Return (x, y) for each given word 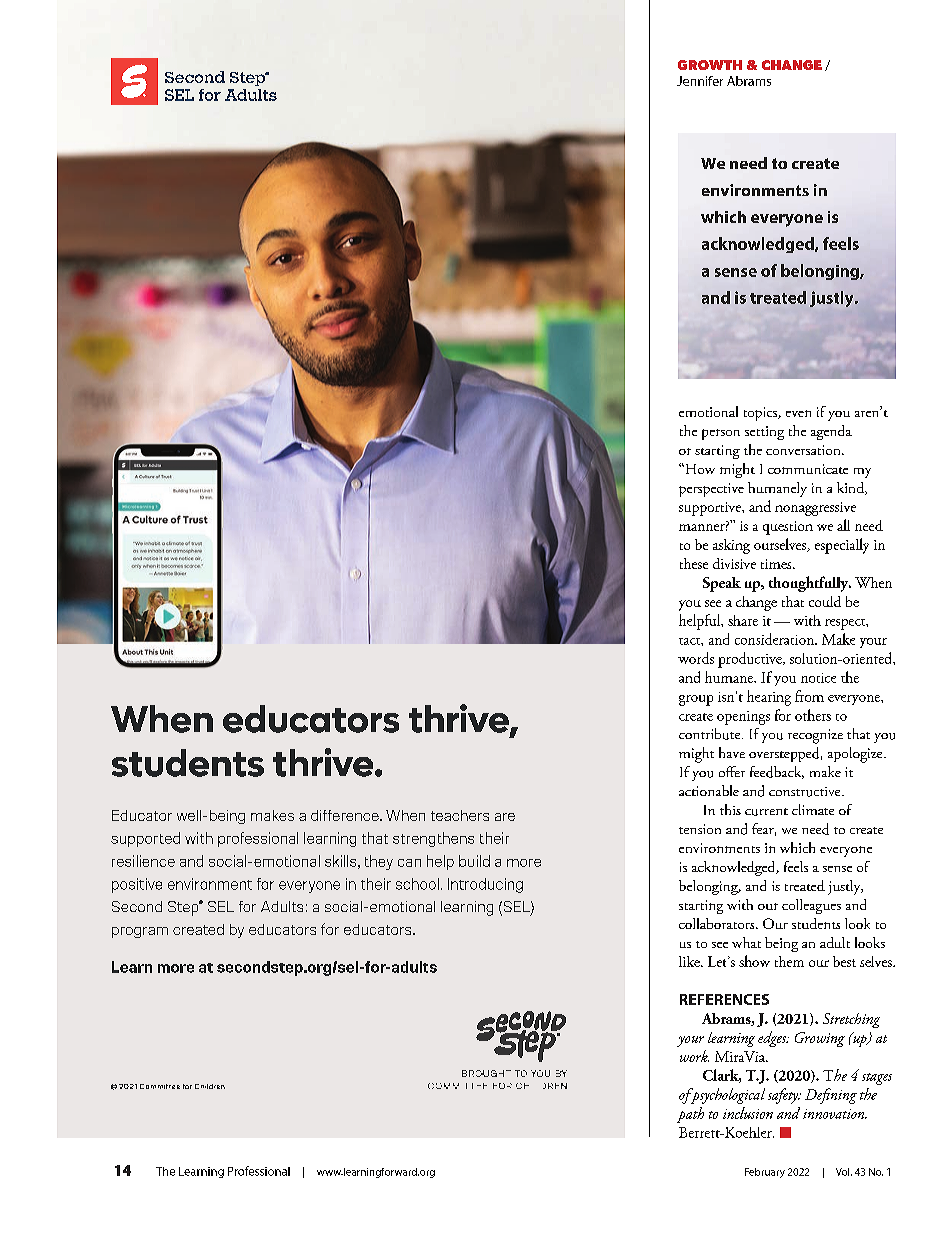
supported (145, 839)
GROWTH (710, 65)
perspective (711, 490)
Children (210, 1086)
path (690, 1115)
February (765, 1173)
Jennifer (700, 81)
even (798, 413)
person (721, 434)
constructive (806, 792)
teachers (460, 815)
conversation (804, 450)
